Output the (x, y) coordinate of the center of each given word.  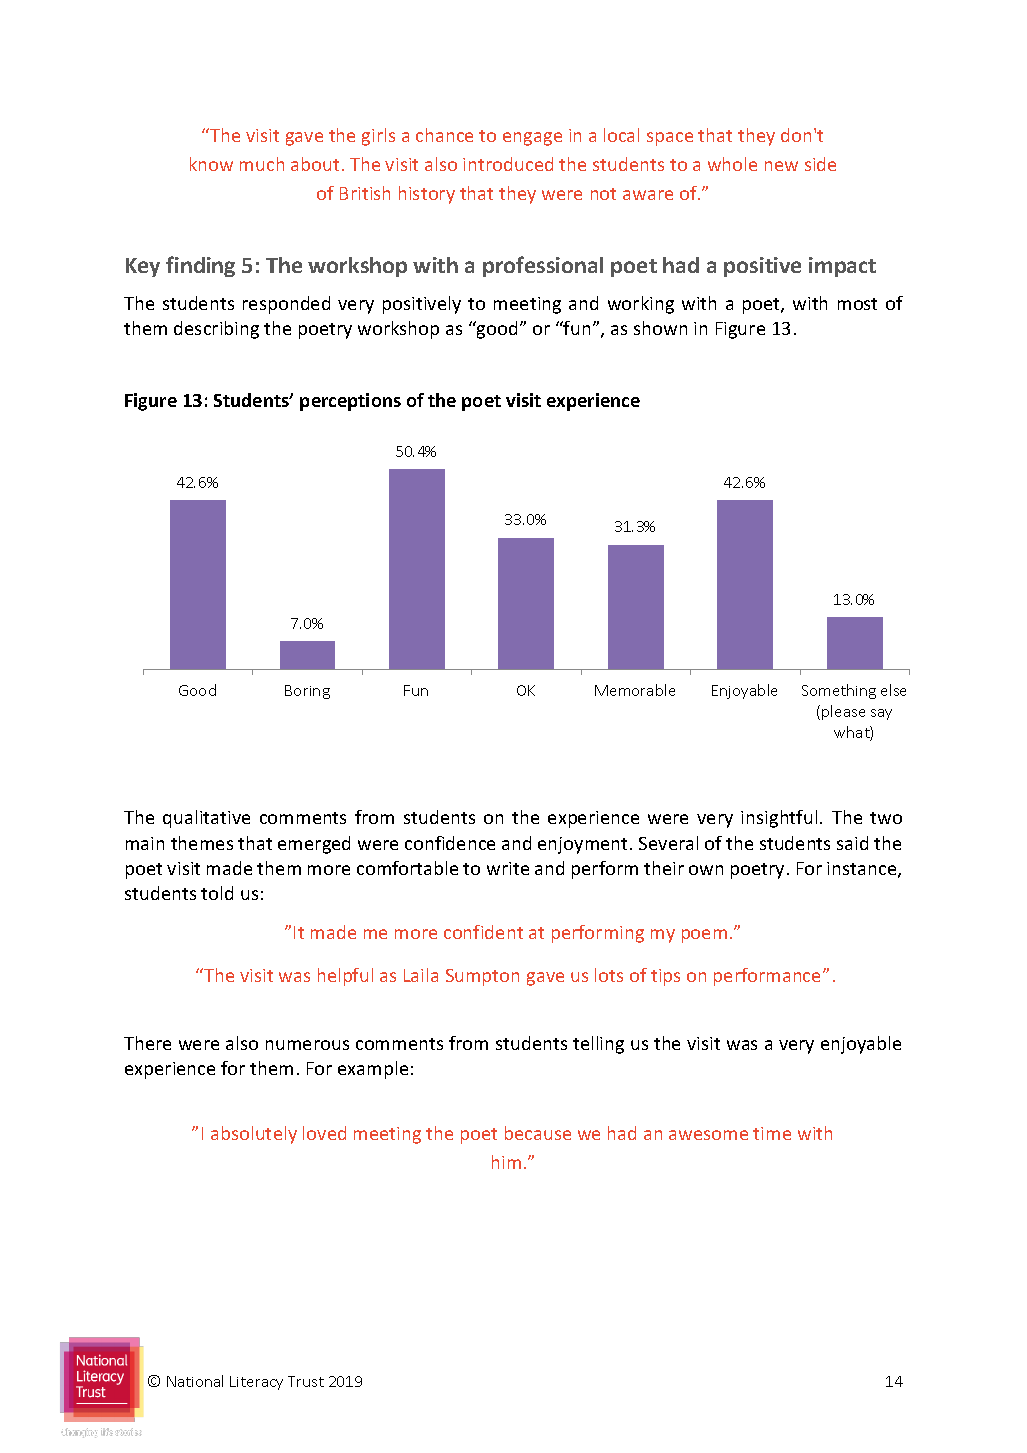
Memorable (635, 690)
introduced (508, 164)
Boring (307, 692)
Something (839, 691)
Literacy (256, 1383)
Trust (306, 1381)
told (217, 893)
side (820, 164)
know (211, 164)
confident (483, 932)
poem (704, 936)
